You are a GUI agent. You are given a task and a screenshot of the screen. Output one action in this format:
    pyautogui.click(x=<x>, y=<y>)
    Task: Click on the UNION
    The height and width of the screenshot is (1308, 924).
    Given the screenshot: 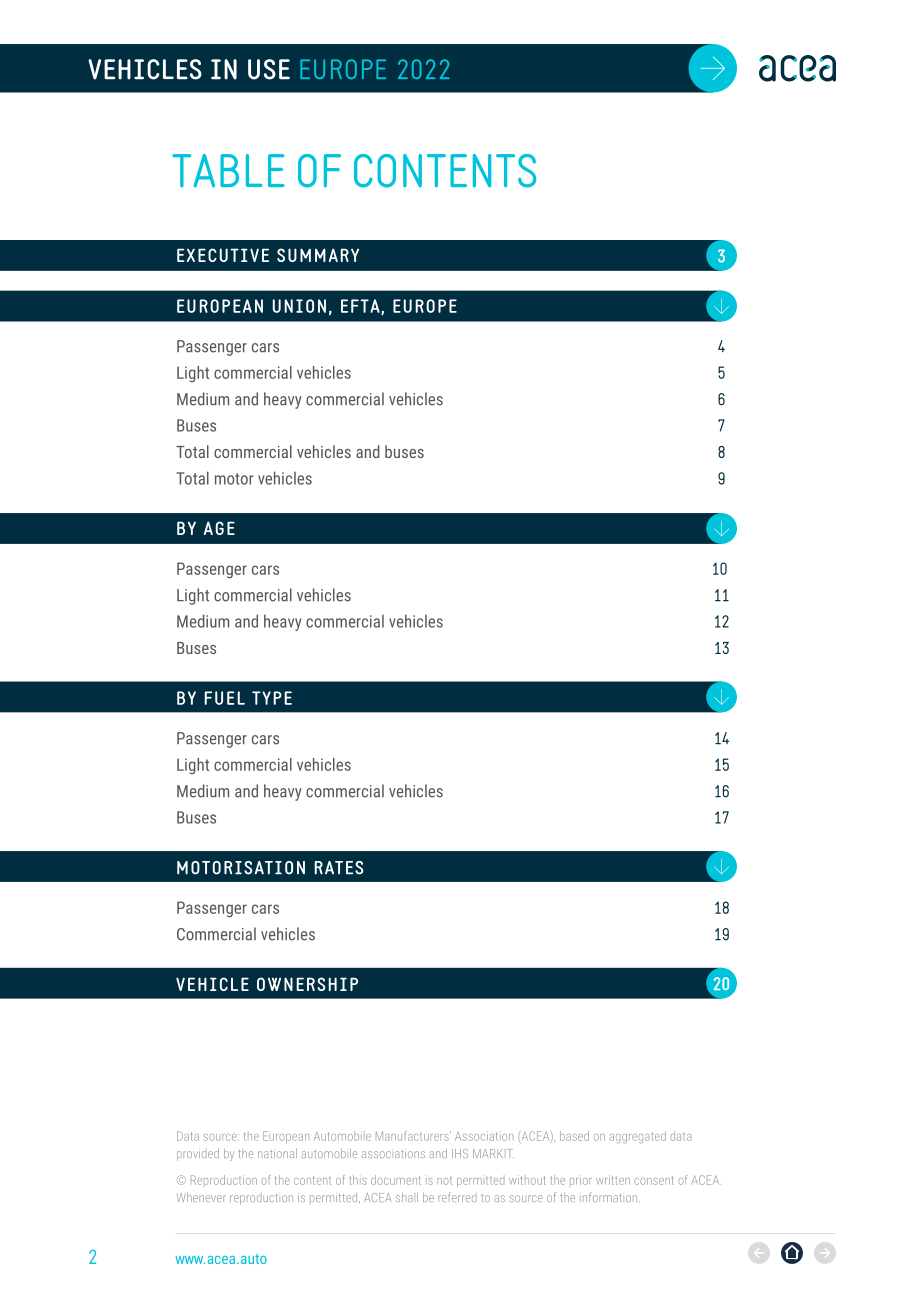 What is the action you would take?
    pyautogui.click(x=299, y=306)
